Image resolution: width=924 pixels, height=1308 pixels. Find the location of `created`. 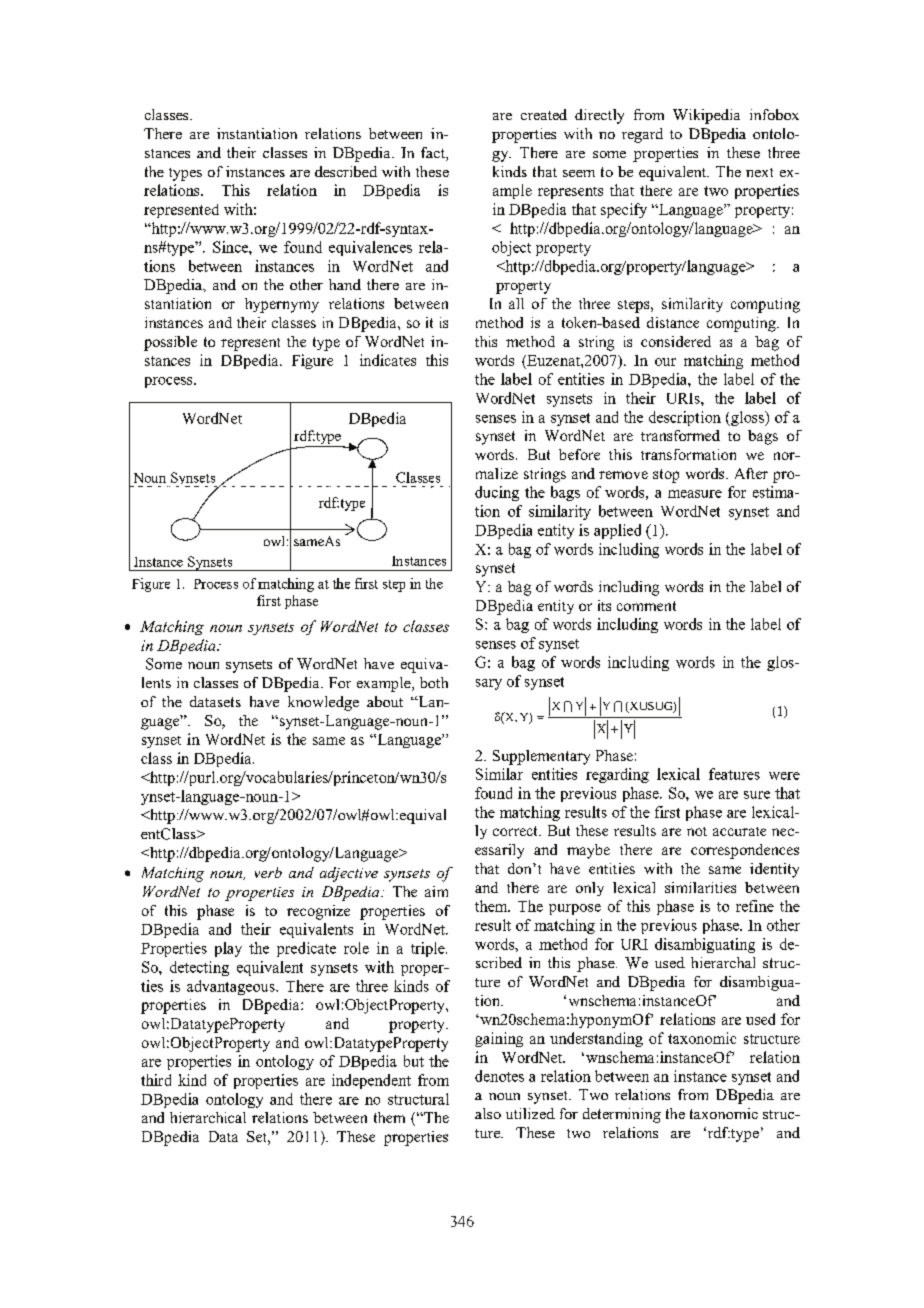

created is located at coordinates (544, 114).
